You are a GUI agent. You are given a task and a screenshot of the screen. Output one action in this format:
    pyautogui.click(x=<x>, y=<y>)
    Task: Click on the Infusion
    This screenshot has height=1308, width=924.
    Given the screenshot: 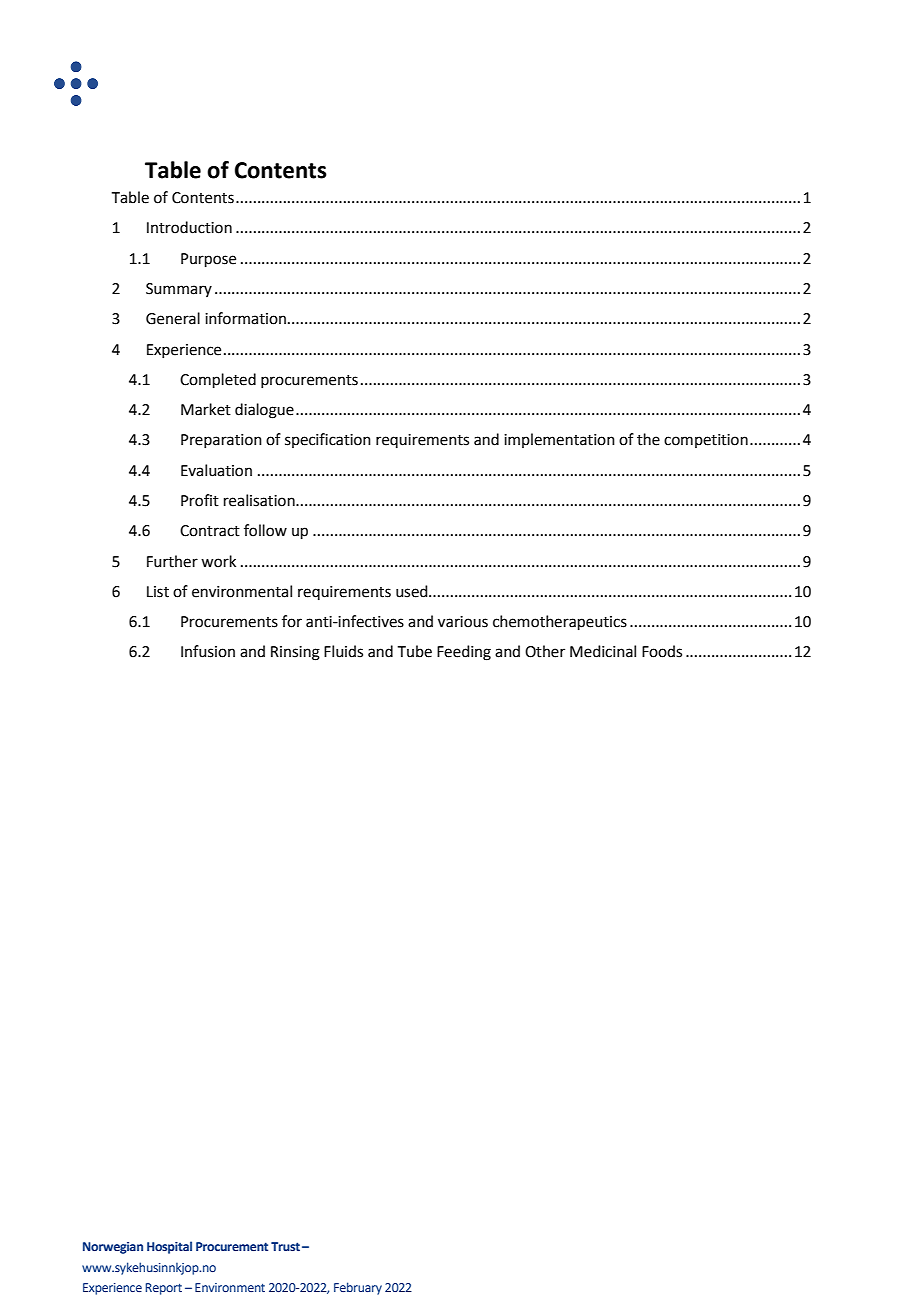 What is the action you would take?
    pyautogui.click(x=208, y=651)
